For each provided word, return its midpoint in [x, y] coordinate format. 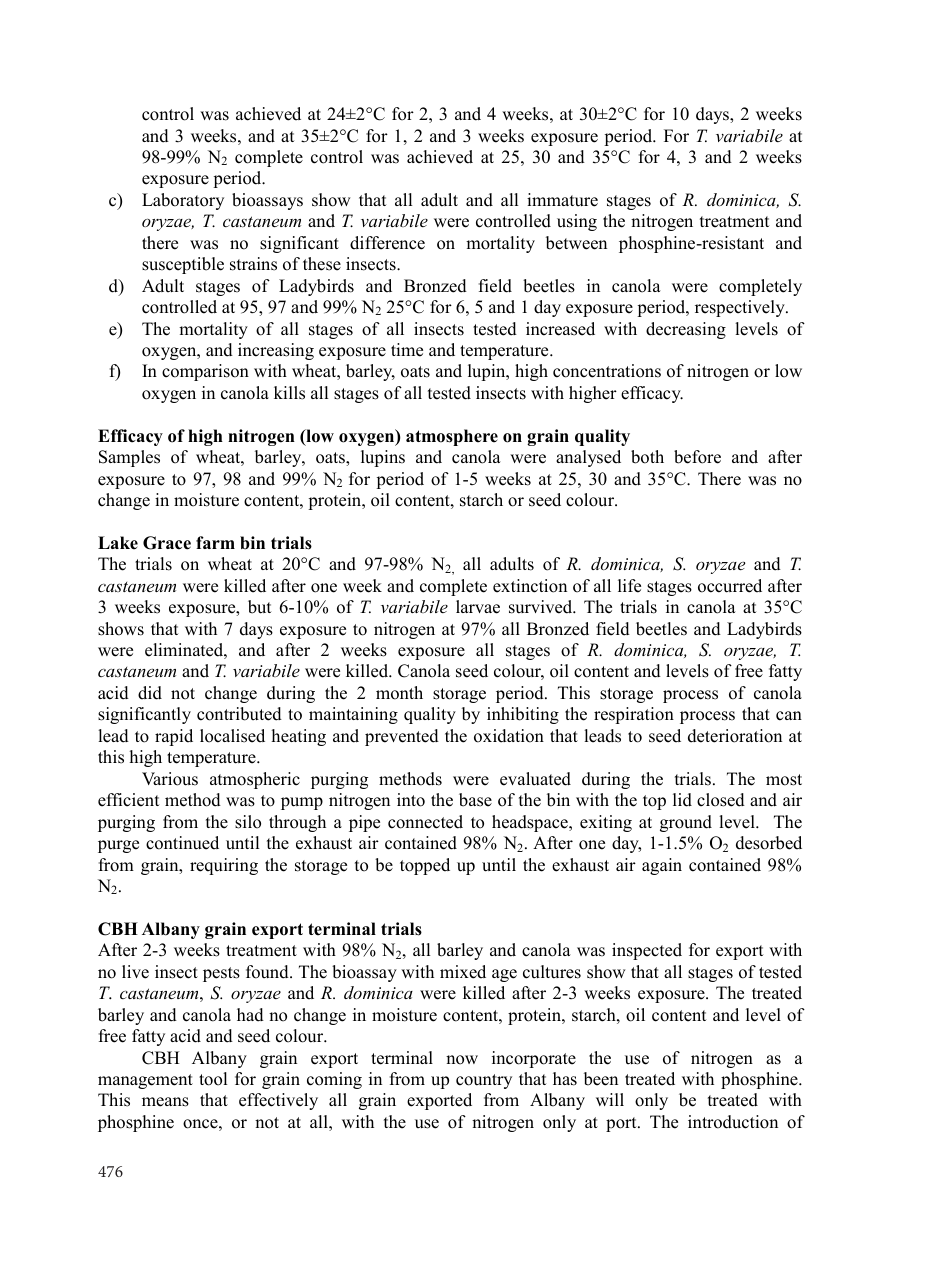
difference [387, 243]
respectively [741, 308]
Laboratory [183, 201]
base [475, 800]
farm [215, 542]
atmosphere [452, 437]
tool [213, 1079]
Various [170, 779]
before [697, 457]
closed [721, 800]
